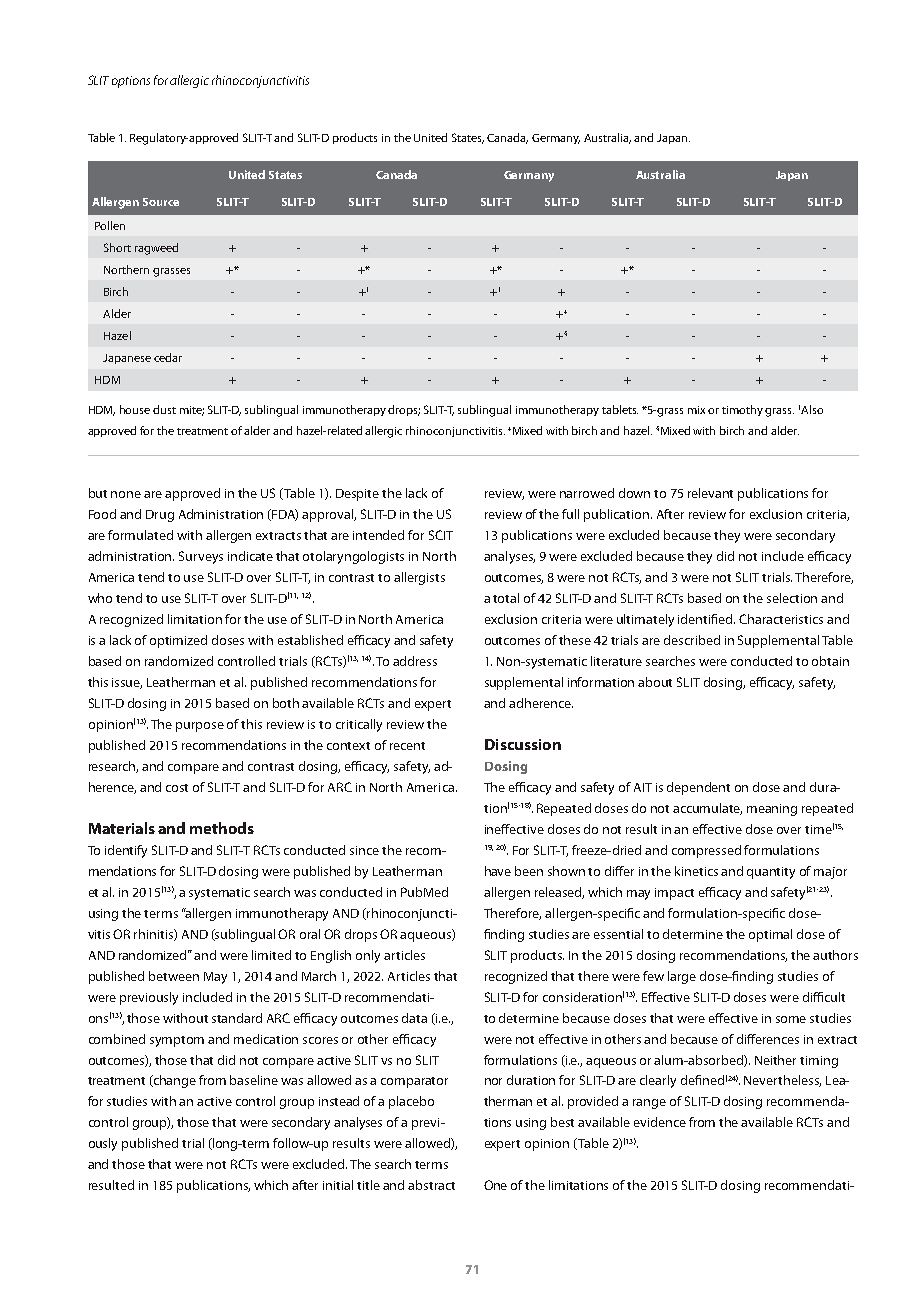 Image resolution: width=924 pixels, height=1308 pixels. Describe the element at coordinates (156, 249) in the screenshot. I see `ragweed` at that location.
